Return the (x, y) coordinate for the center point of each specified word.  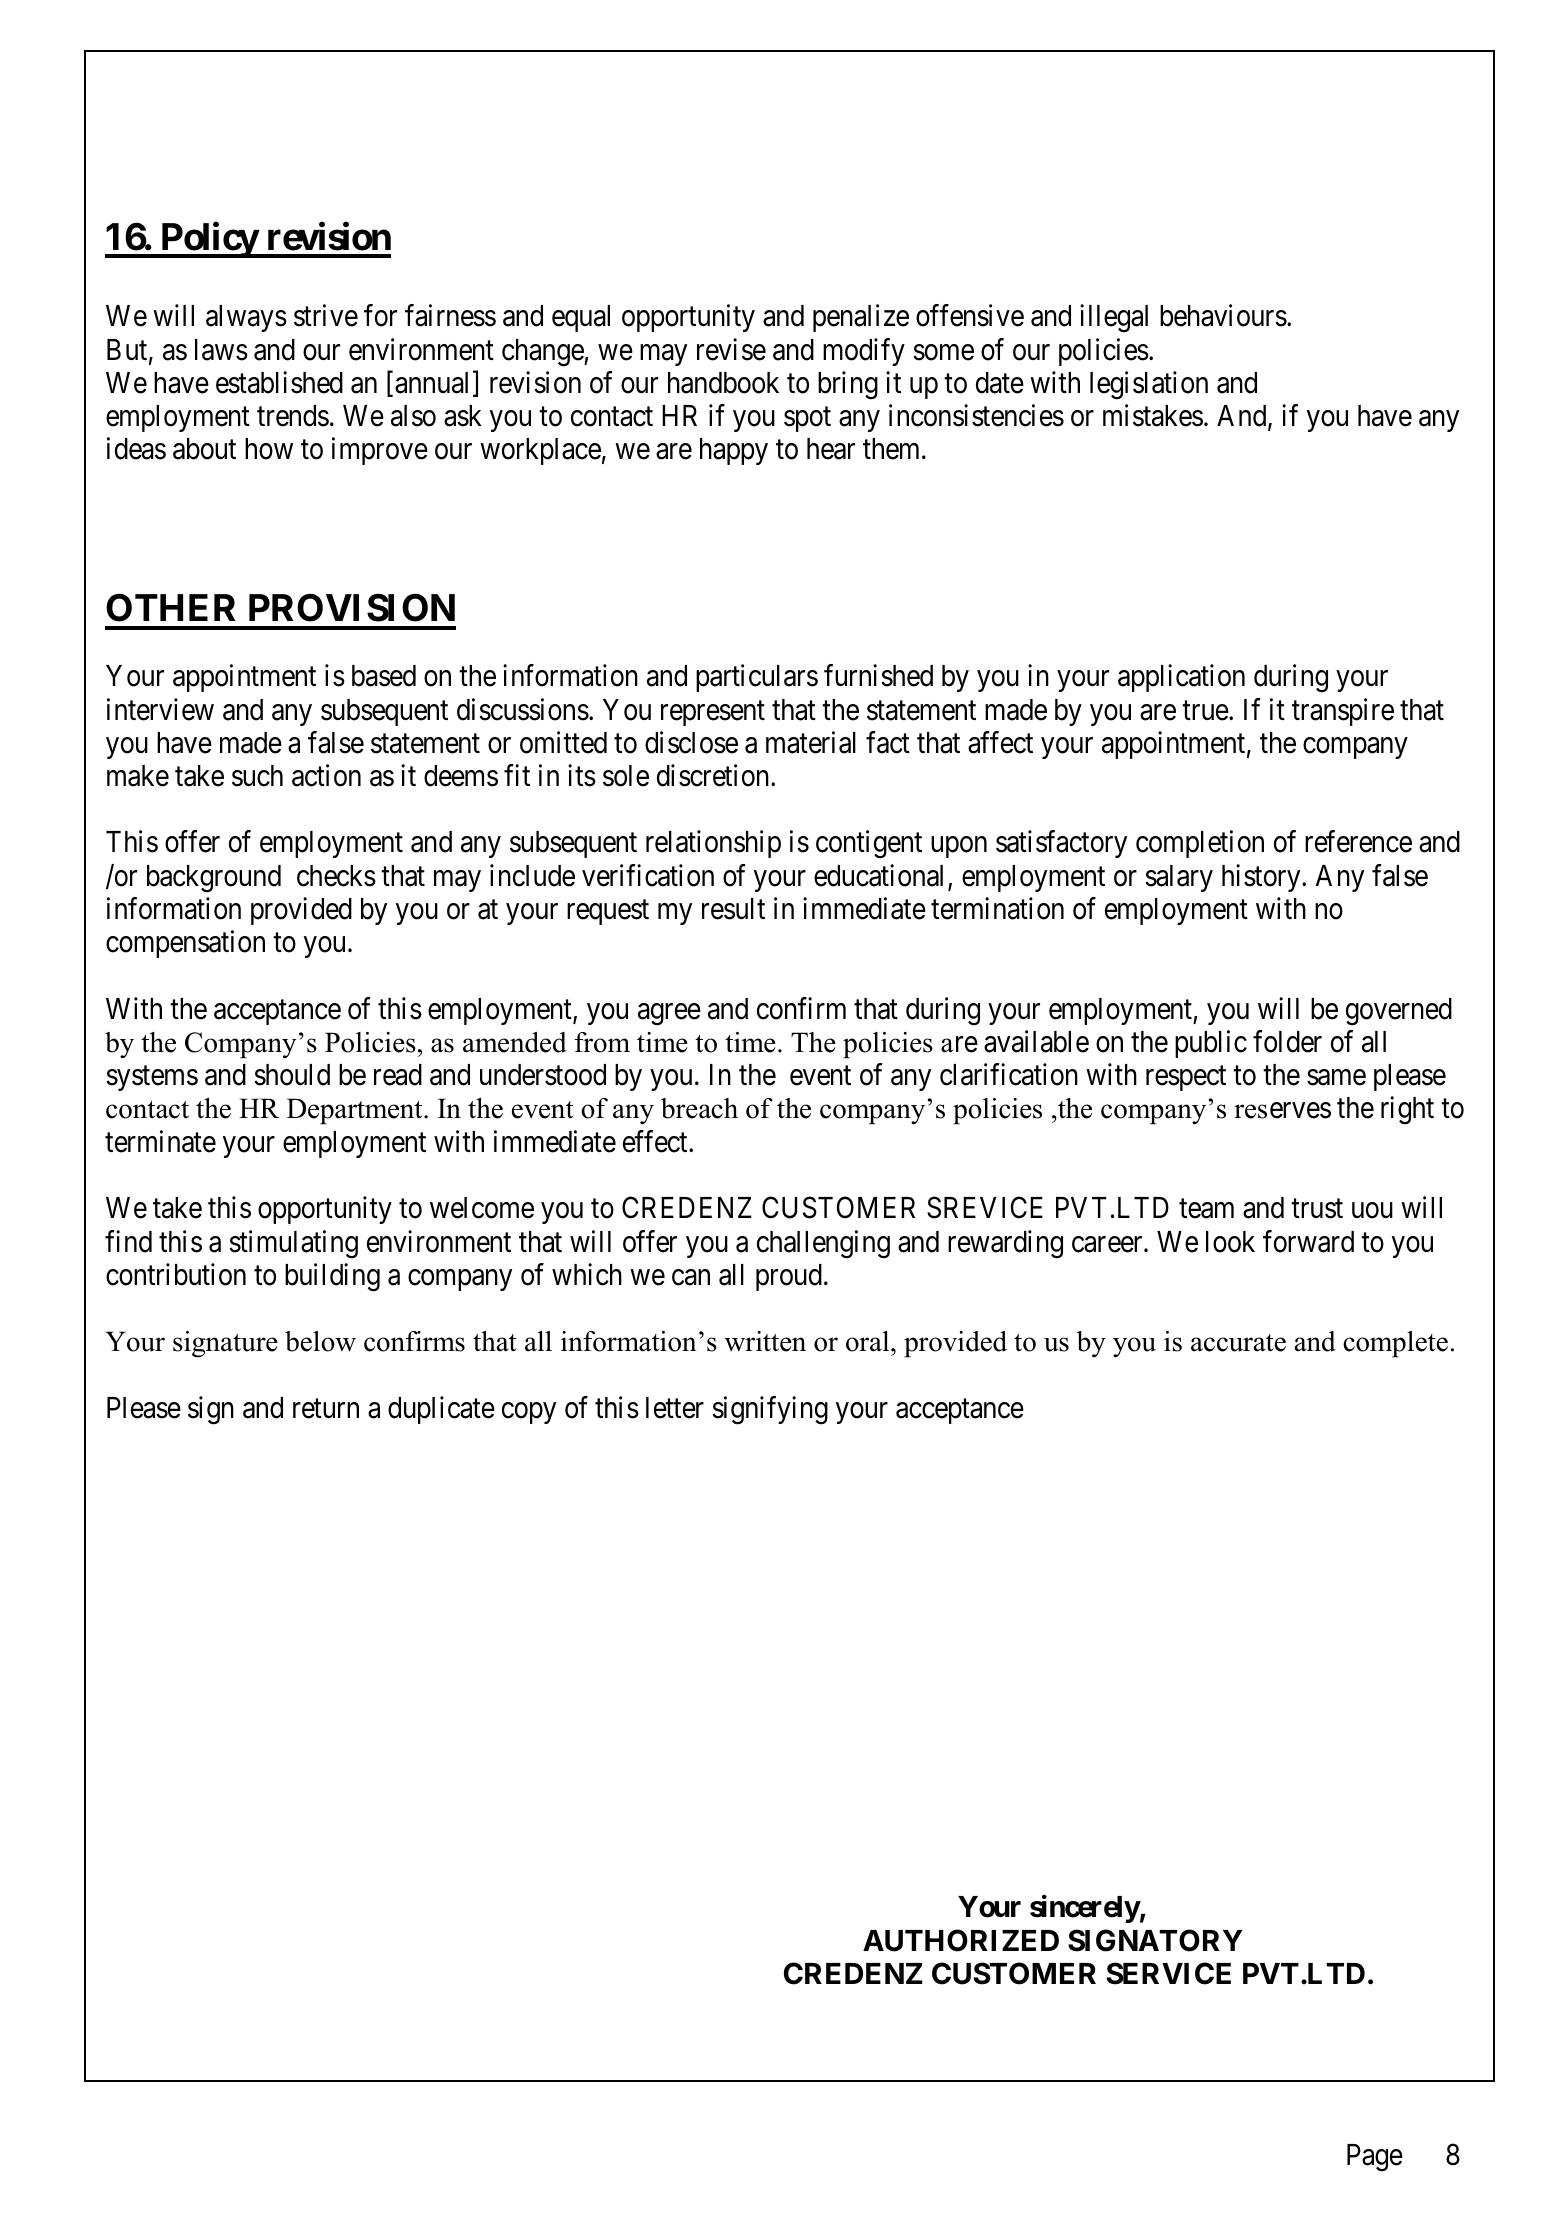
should (292, 1075)
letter (675, 1408)
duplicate (441, 1410)
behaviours (1223, 316)
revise (731, 349)
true (1206, 711)
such (257, 776)
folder (1287, 1041)
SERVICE (1169, 1973)
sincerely (1085, 1909)
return (326, 1409)
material (811, 742)
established (279, 382)
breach (699, 1108)
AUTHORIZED (961, 1940)
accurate (1238, 1343)
